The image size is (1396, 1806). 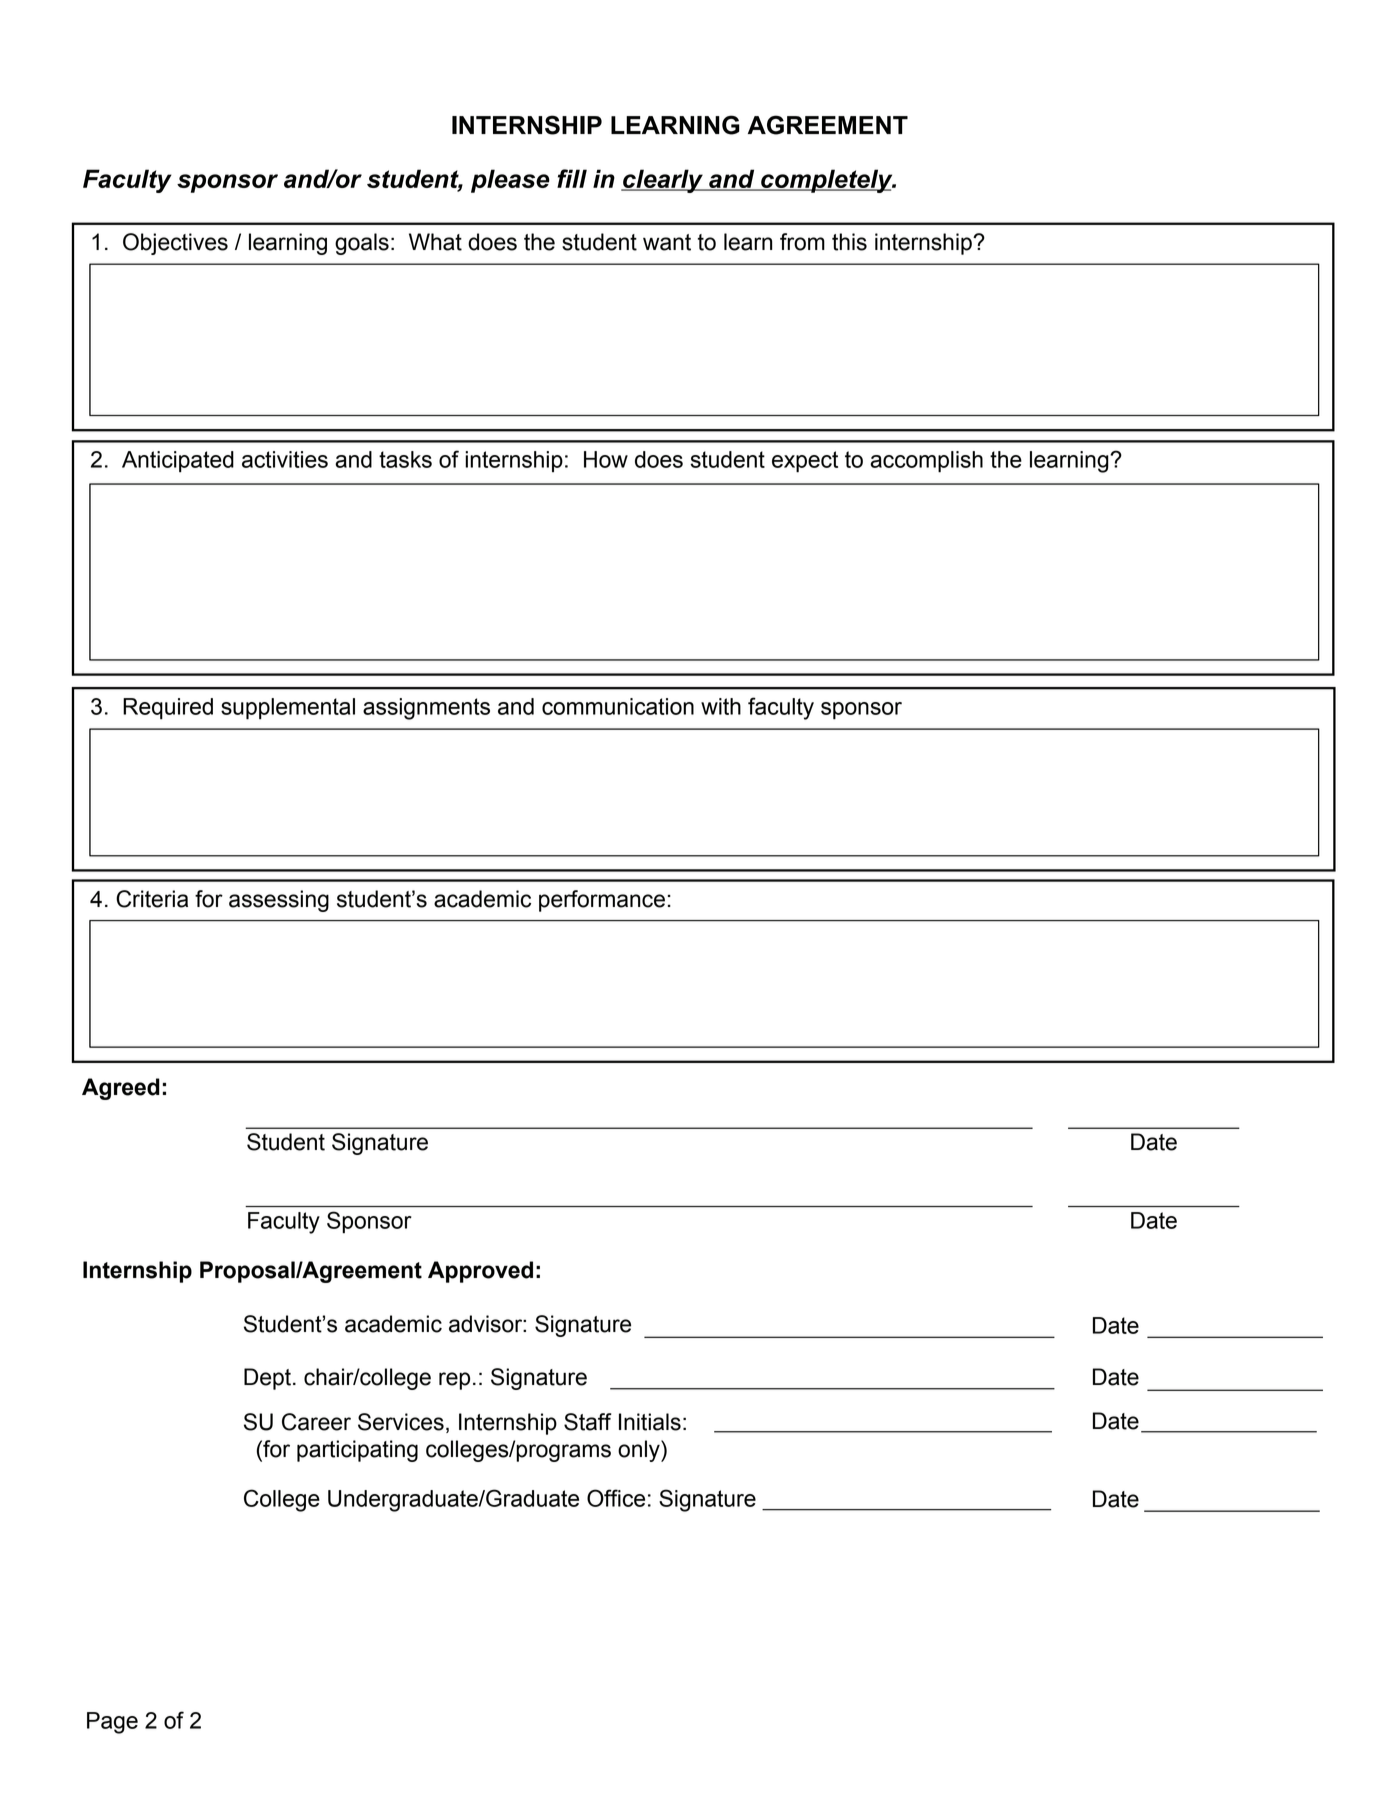 I want to click on Required, so click(x=168, y=709).
